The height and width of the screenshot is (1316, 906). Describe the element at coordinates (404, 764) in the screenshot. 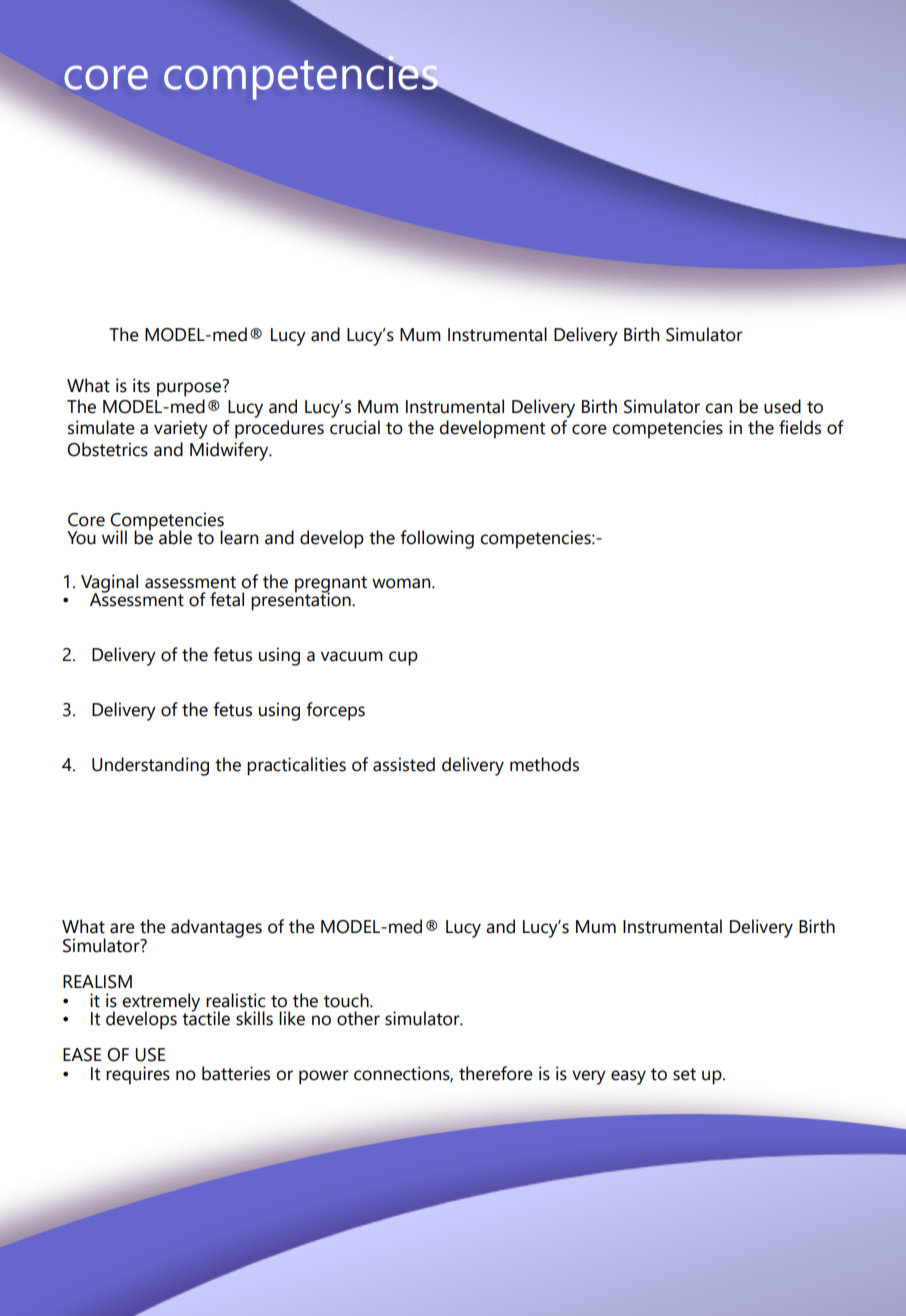

I see `assisted` at that location.
